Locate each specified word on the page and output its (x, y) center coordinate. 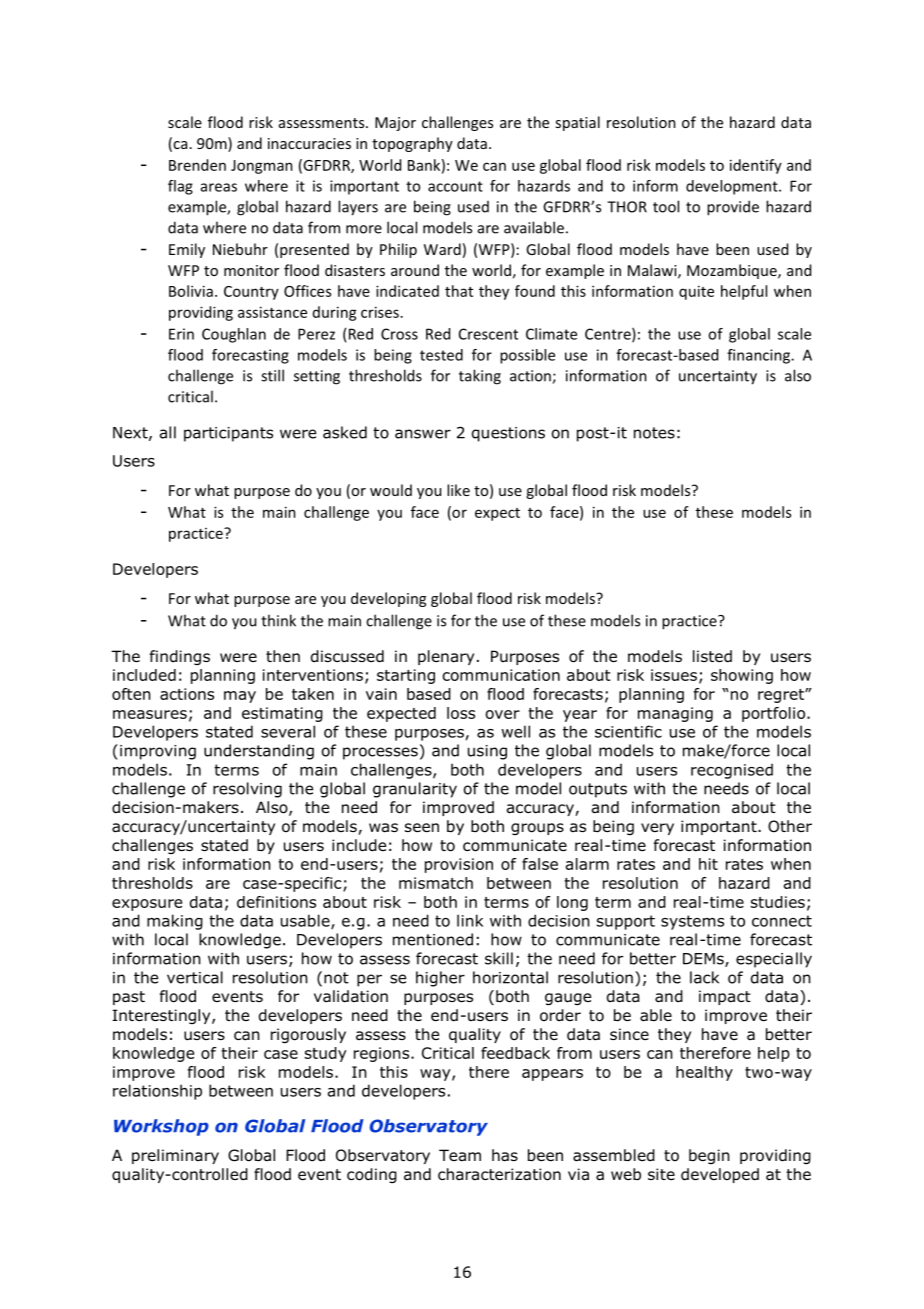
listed (712, 656)
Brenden (197, 165)
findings (180, 657)
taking (480, 377)
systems (692, 922)
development (733, 187)
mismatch (436, 883)
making (175, 922)
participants (228, 434)
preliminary (175, 1156)
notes (654, 433)
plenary (446, 657)
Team (460, 1155)
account (455, 186)
